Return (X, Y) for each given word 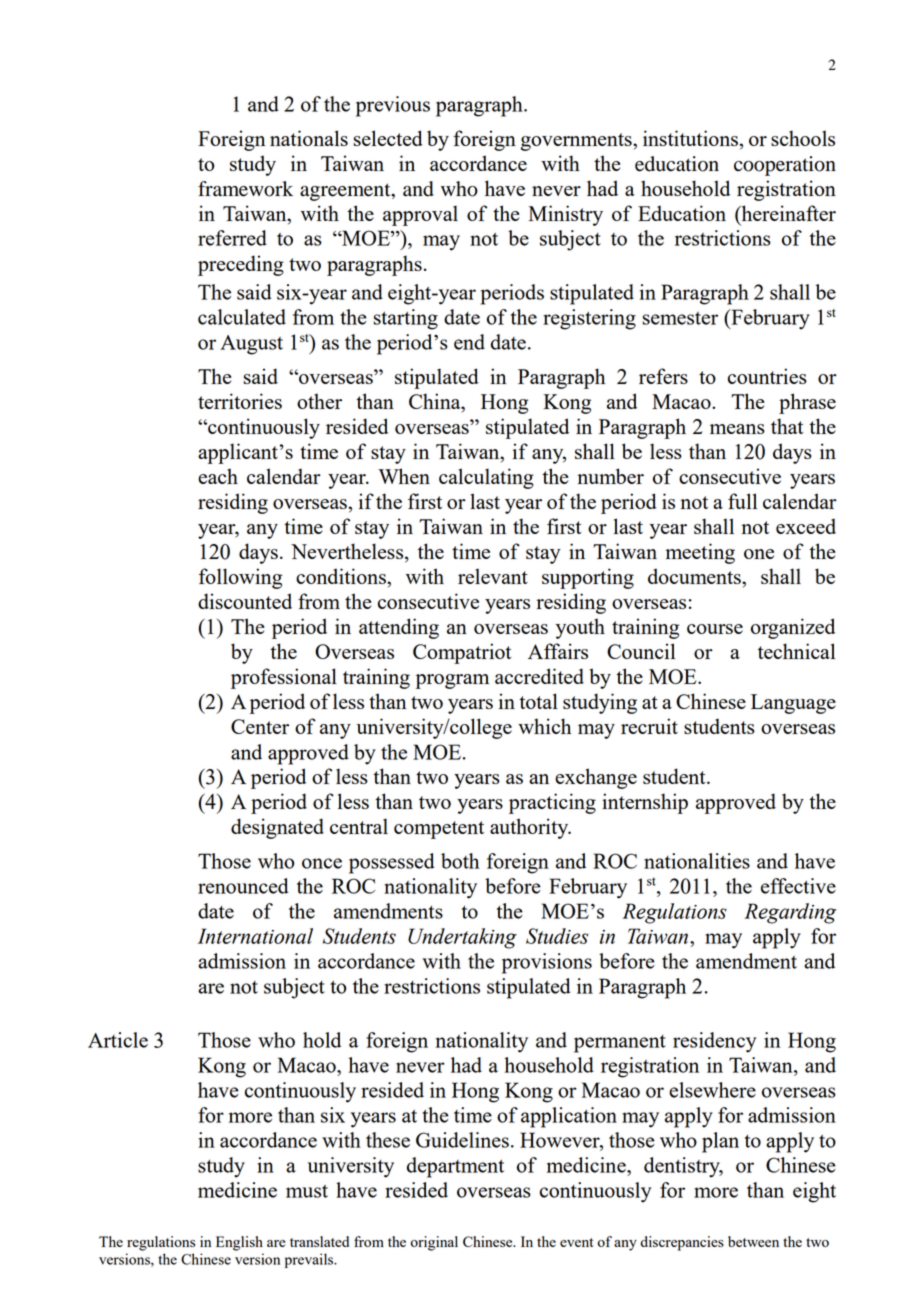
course (715, 629)
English (239, 1243)
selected (388, 138)
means (737, 429)
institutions (690, 138)
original (434, 1243)
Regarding (790, 913)
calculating (486, 478)
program (452, 681)
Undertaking (462, 938)
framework (245, 189)
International (255, 936)
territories (240, 401)
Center (260, 726)
